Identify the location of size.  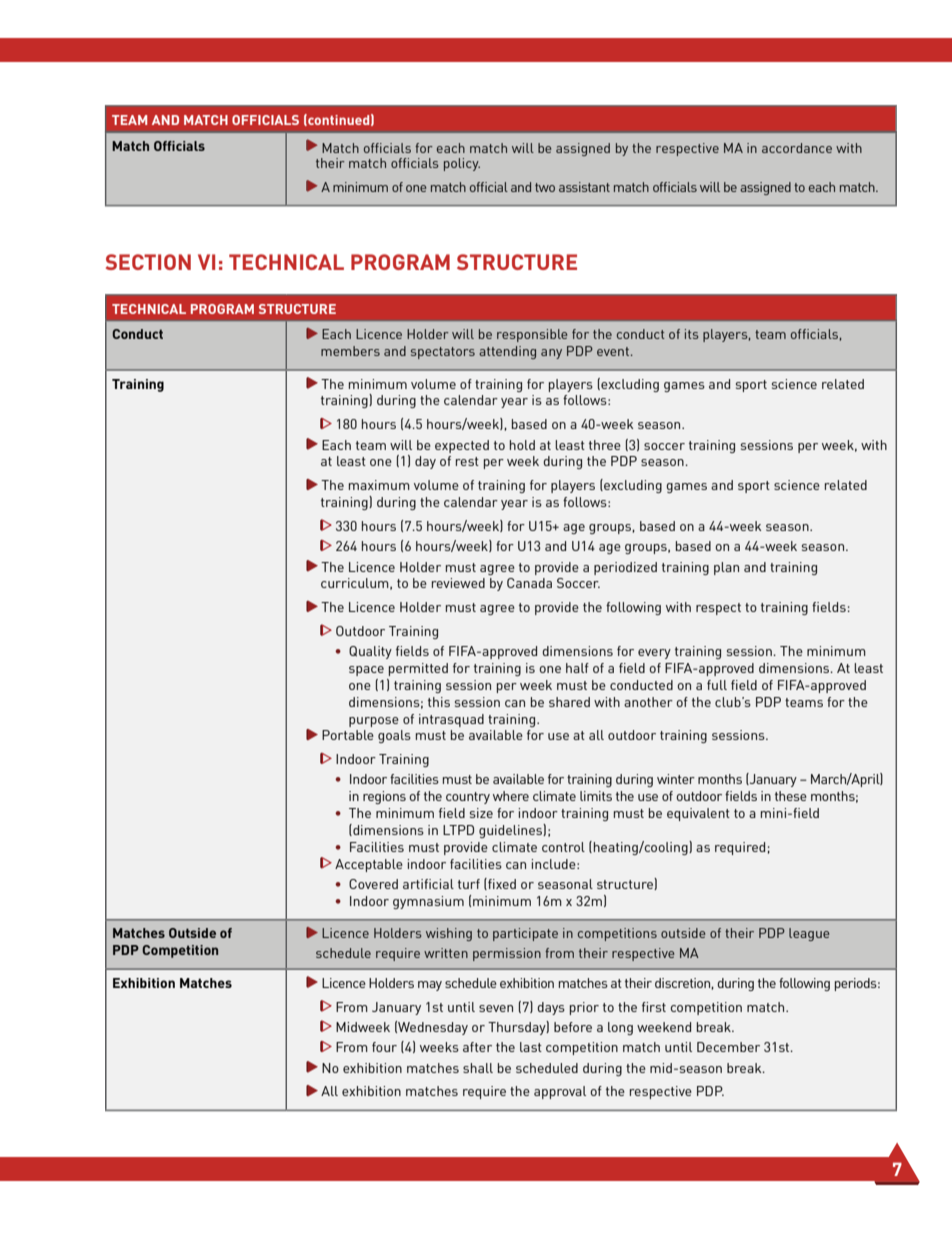
(481, 813).
